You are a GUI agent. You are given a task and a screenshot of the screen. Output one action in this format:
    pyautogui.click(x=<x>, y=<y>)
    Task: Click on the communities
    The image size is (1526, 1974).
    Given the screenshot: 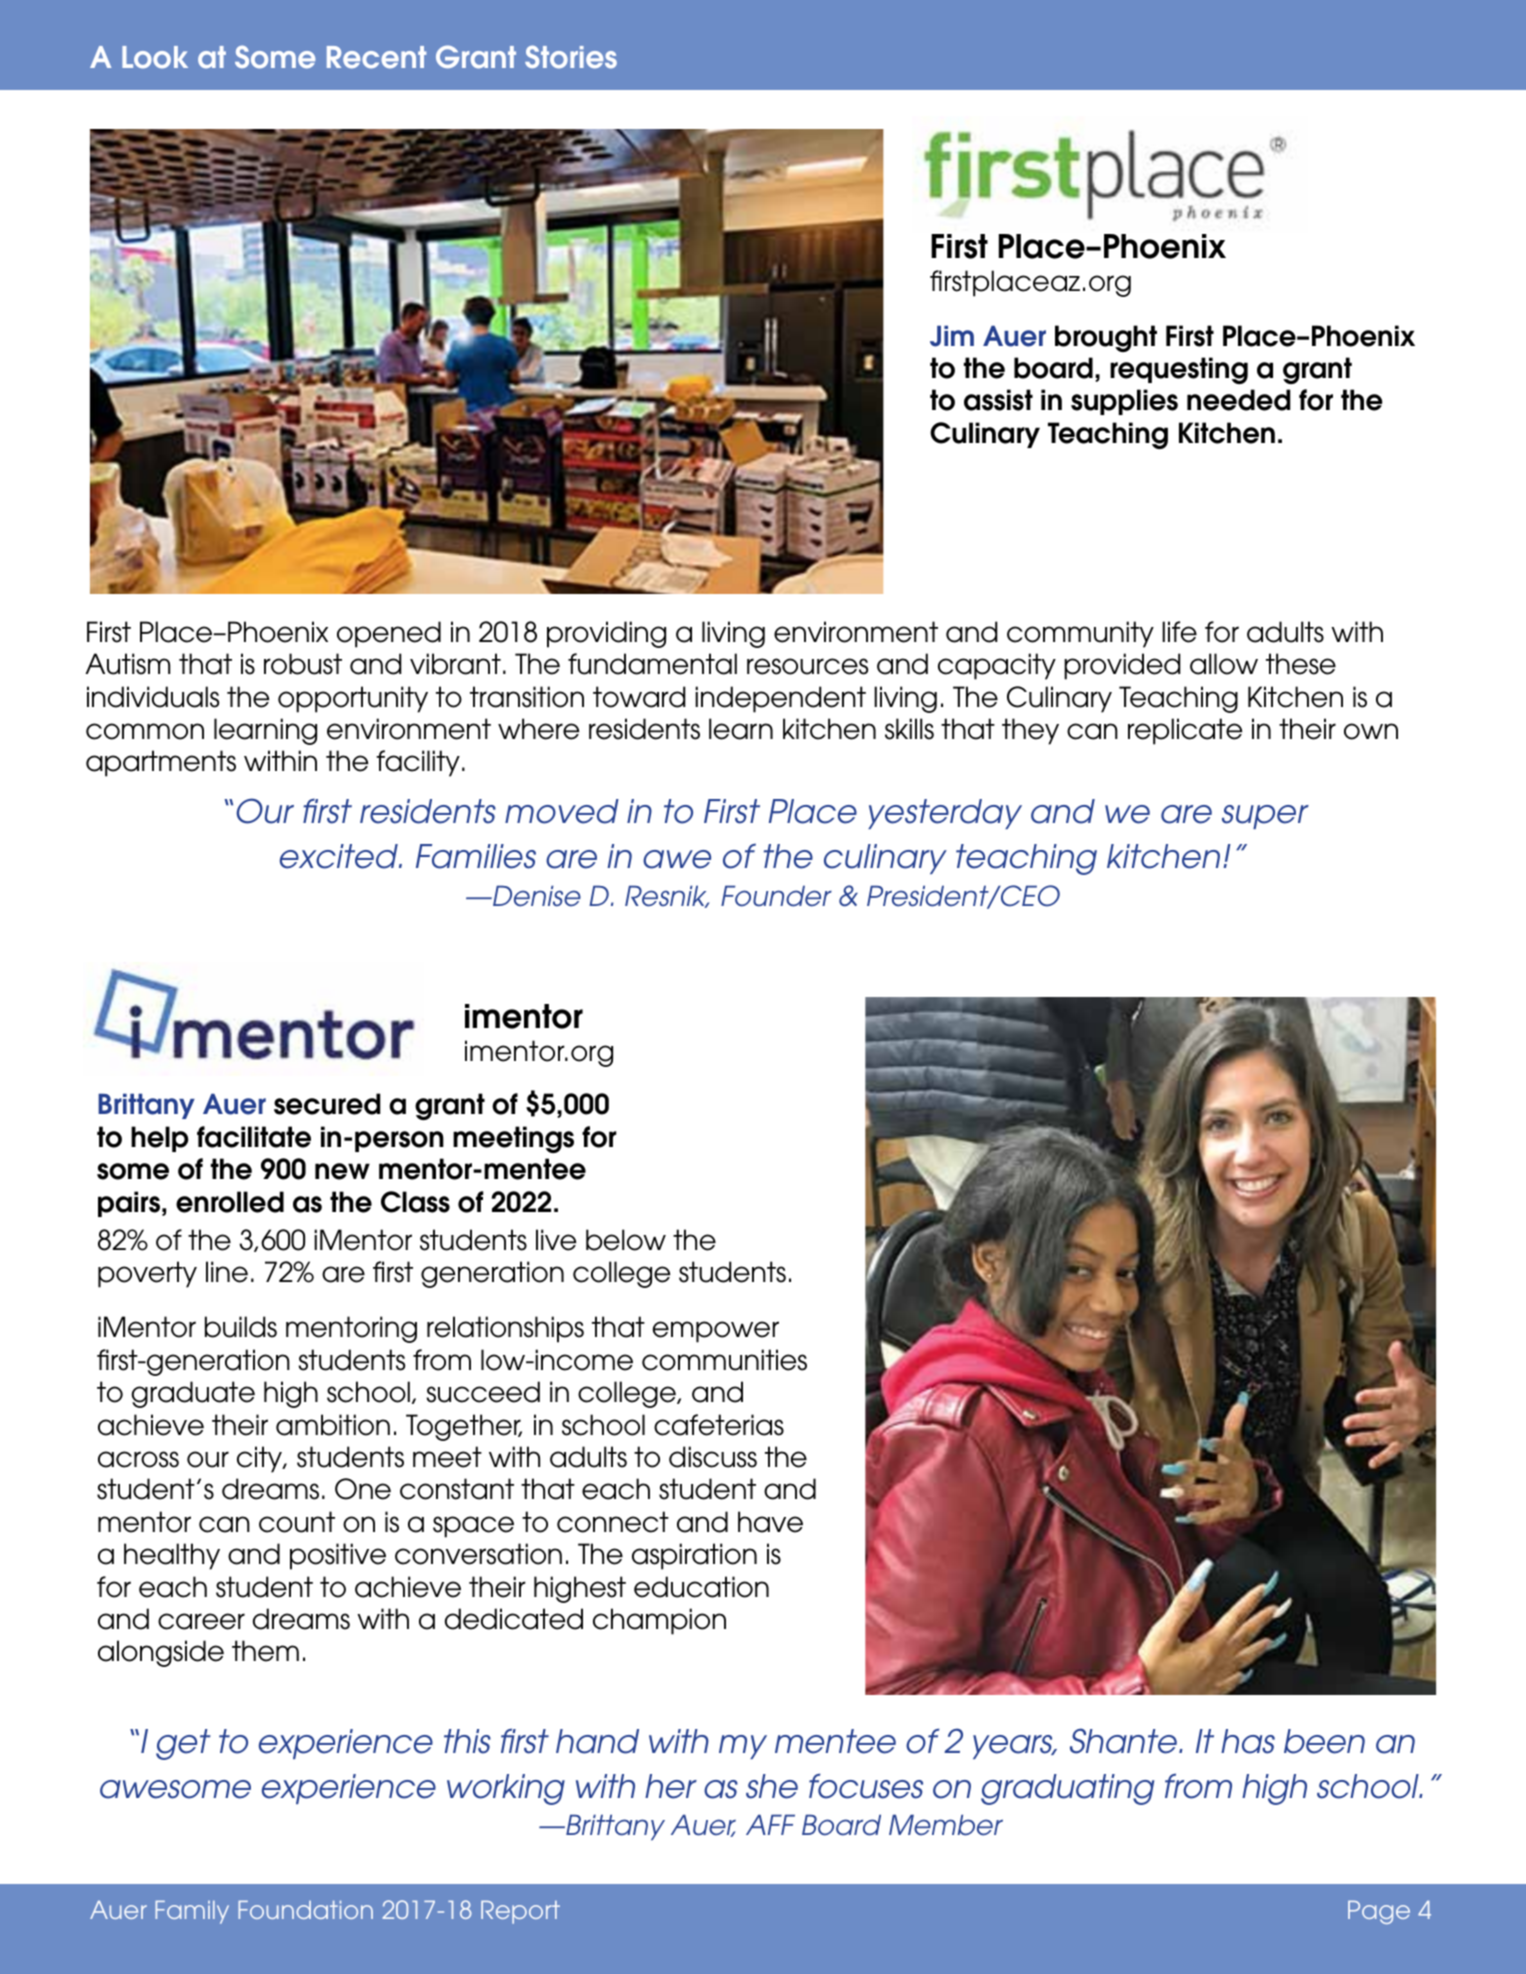 What is the action you would take?
    pyautogui.click(x=724, y=1360)
